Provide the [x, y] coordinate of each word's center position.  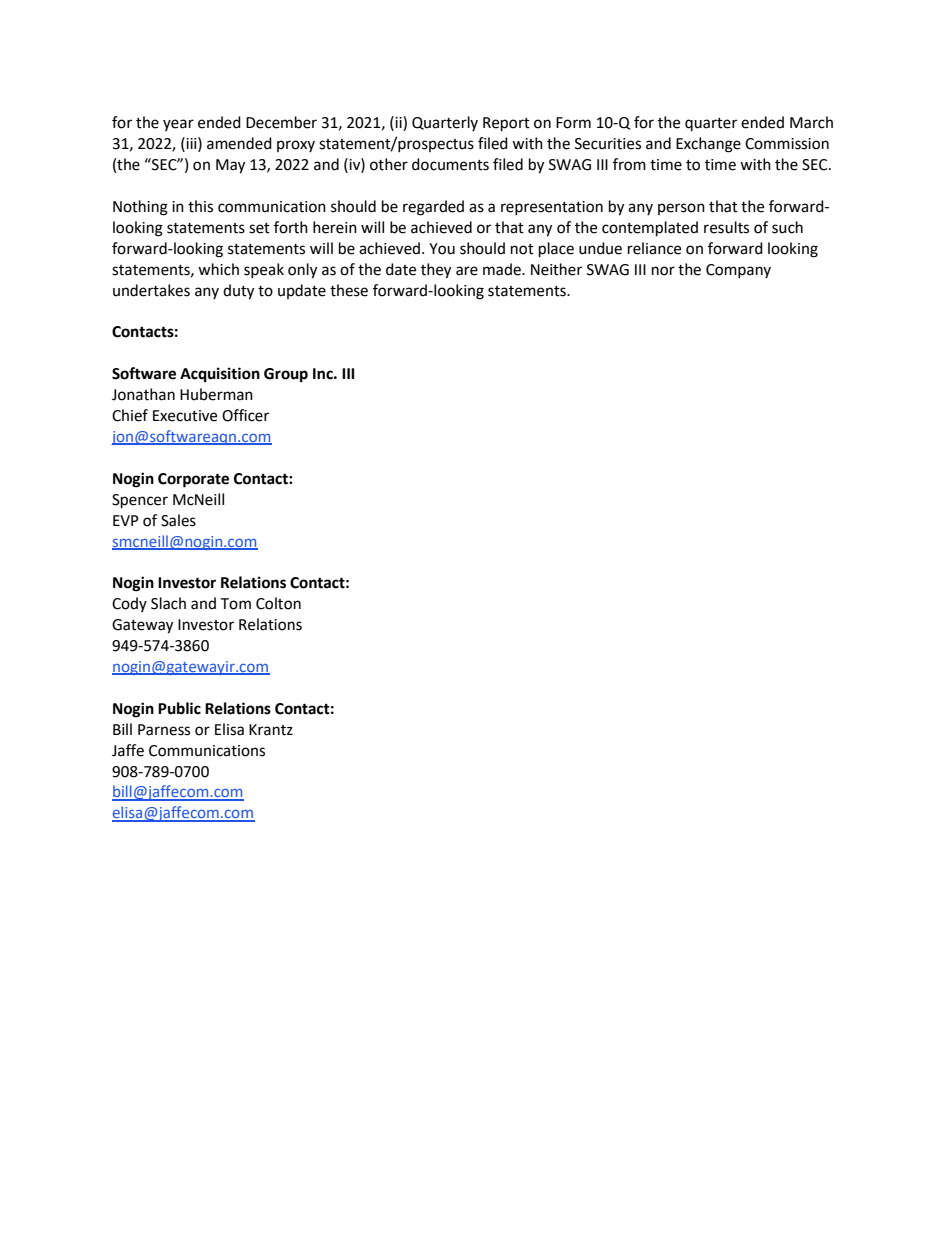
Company [738, 271]
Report [506, 124]
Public [179, 708]
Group [286, 375]
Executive [185, 416]
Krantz [271, 730]
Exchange [708, 145]
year [178, 125]
